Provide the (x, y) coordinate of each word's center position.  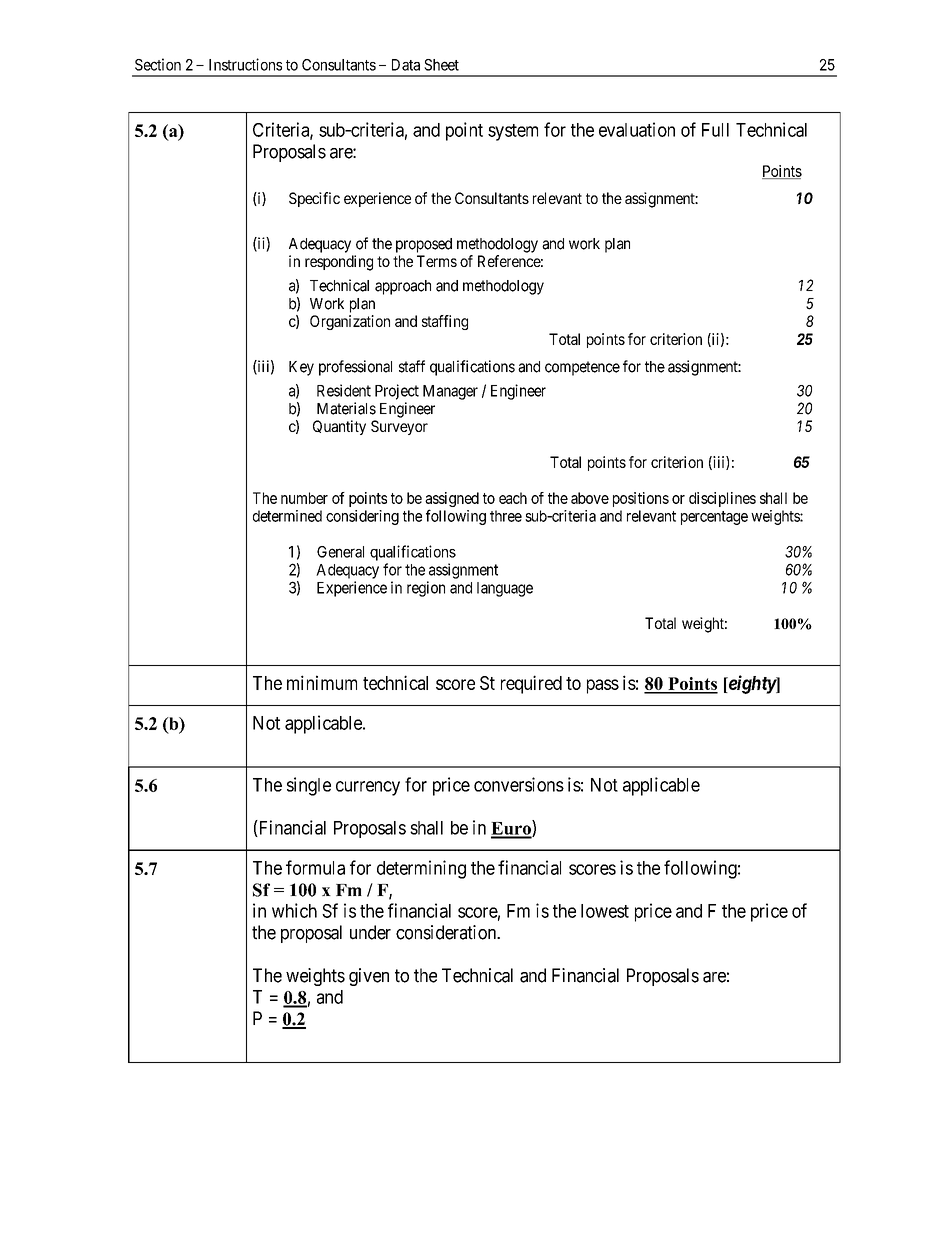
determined (287, 516)
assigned (452, 501)
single (309, 786)
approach (403, 287)
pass (603, 686)
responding (339, 263)
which (294, 910)
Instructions (245, 64)
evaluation (637, 129)
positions (641, 499)
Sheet (441, 65)
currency (368, 788)
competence (582, 368)
